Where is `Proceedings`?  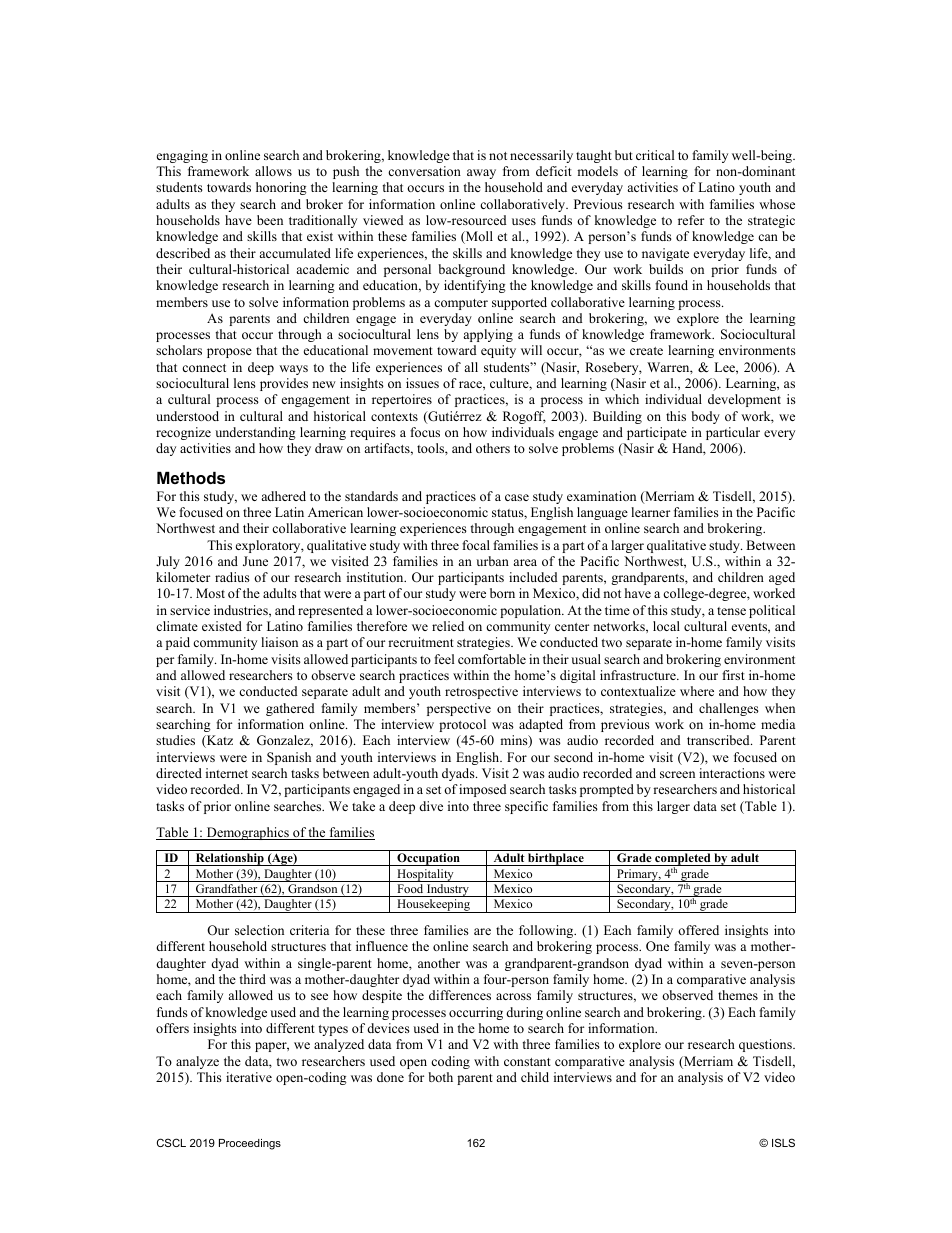 Proceedings is located at coordinates (250, 1144).
